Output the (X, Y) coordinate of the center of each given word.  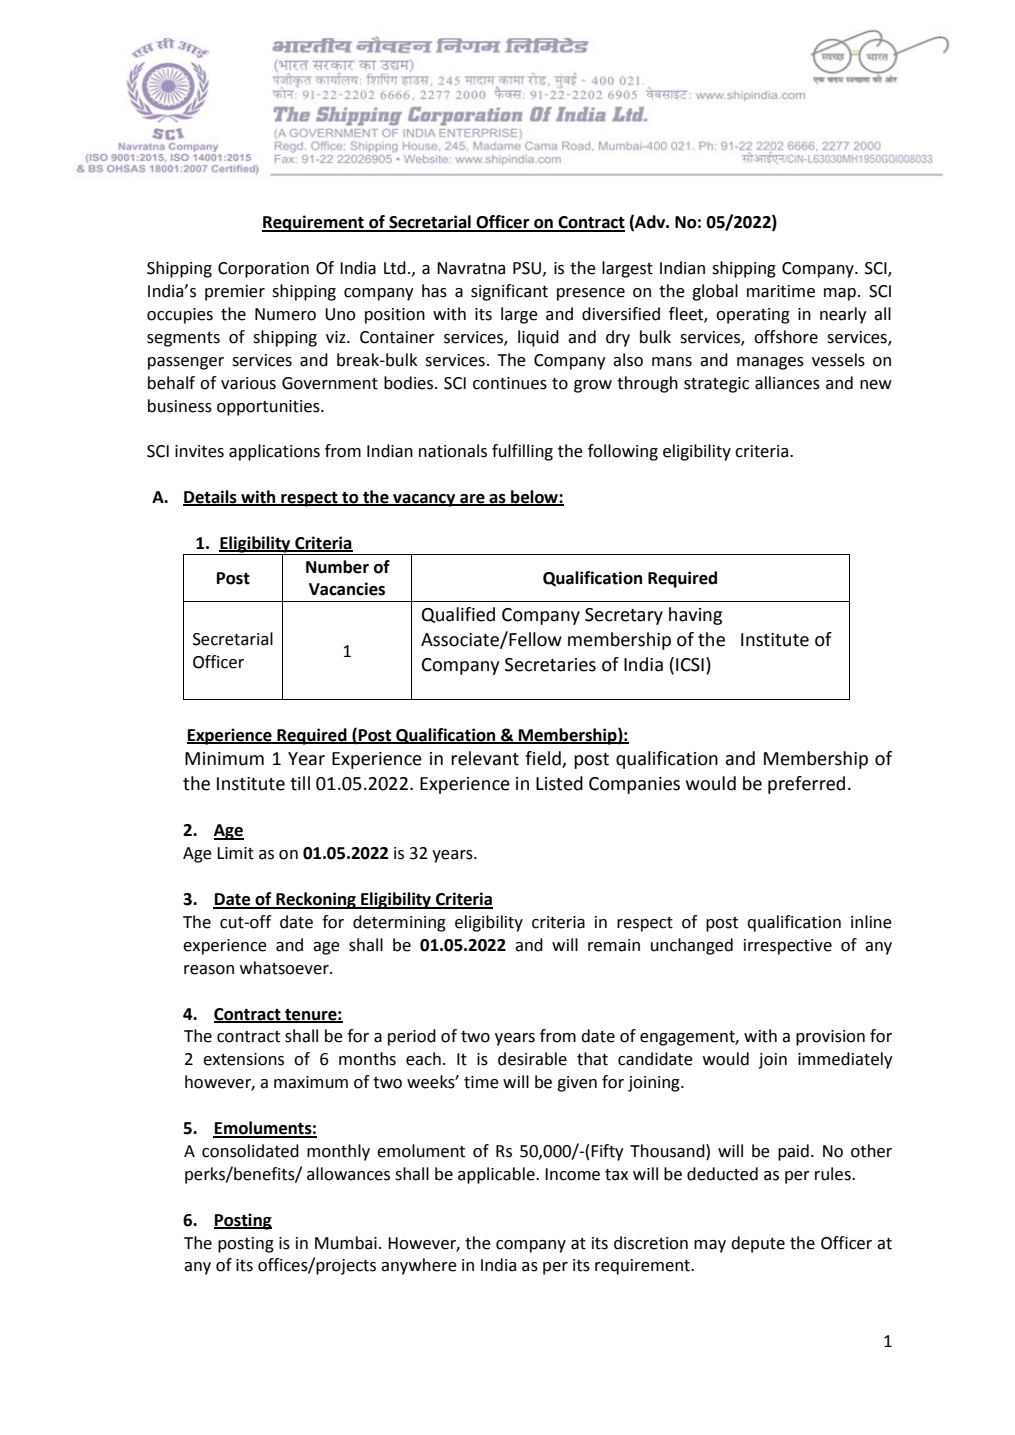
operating (753, 316)
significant (509, 292)
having (695, 616)
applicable (497, 1175)
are (472, 500)
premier (235, 293)
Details (211, 498)
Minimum (224, 759)
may (710, 1246)
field (544, 759)
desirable (532, 1059)
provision (830, 1038)
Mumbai (346, 1243)
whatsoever (285, 968)
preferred (806, 785)
